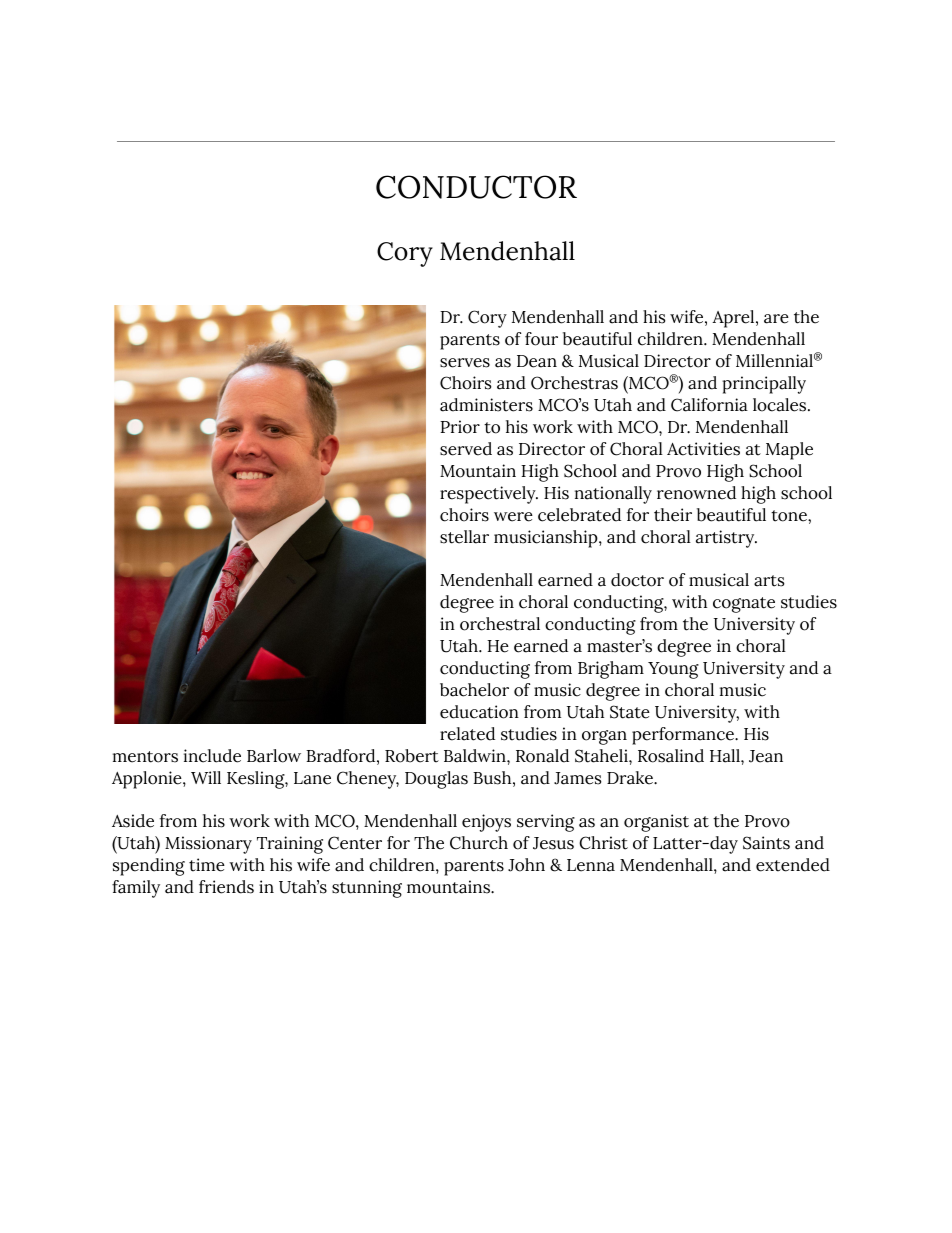 The height and width of the document is (1233, 952). What do you see at coordinates (479, 712) in the document?
I see `education` at bounding box center [479, 712].
